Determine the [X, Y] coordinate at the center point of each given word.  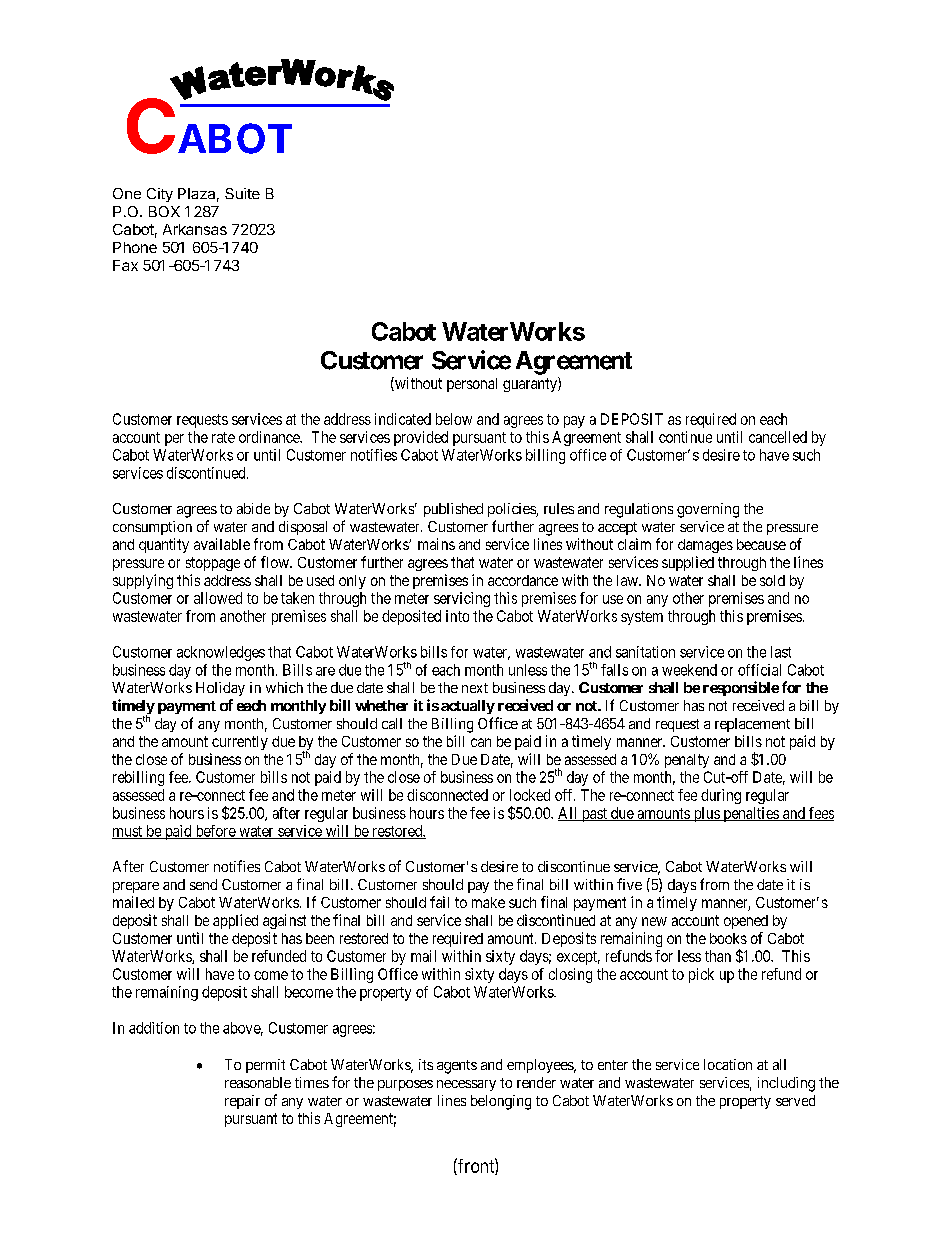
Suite [242, 193]
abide [253, 508]
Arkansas [195, 229]
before [215, 832]
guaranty [531, 384]
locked [530, 795]
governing [708, 510]
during [721, 796]
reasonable [258, 1082]
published [453, 510]
